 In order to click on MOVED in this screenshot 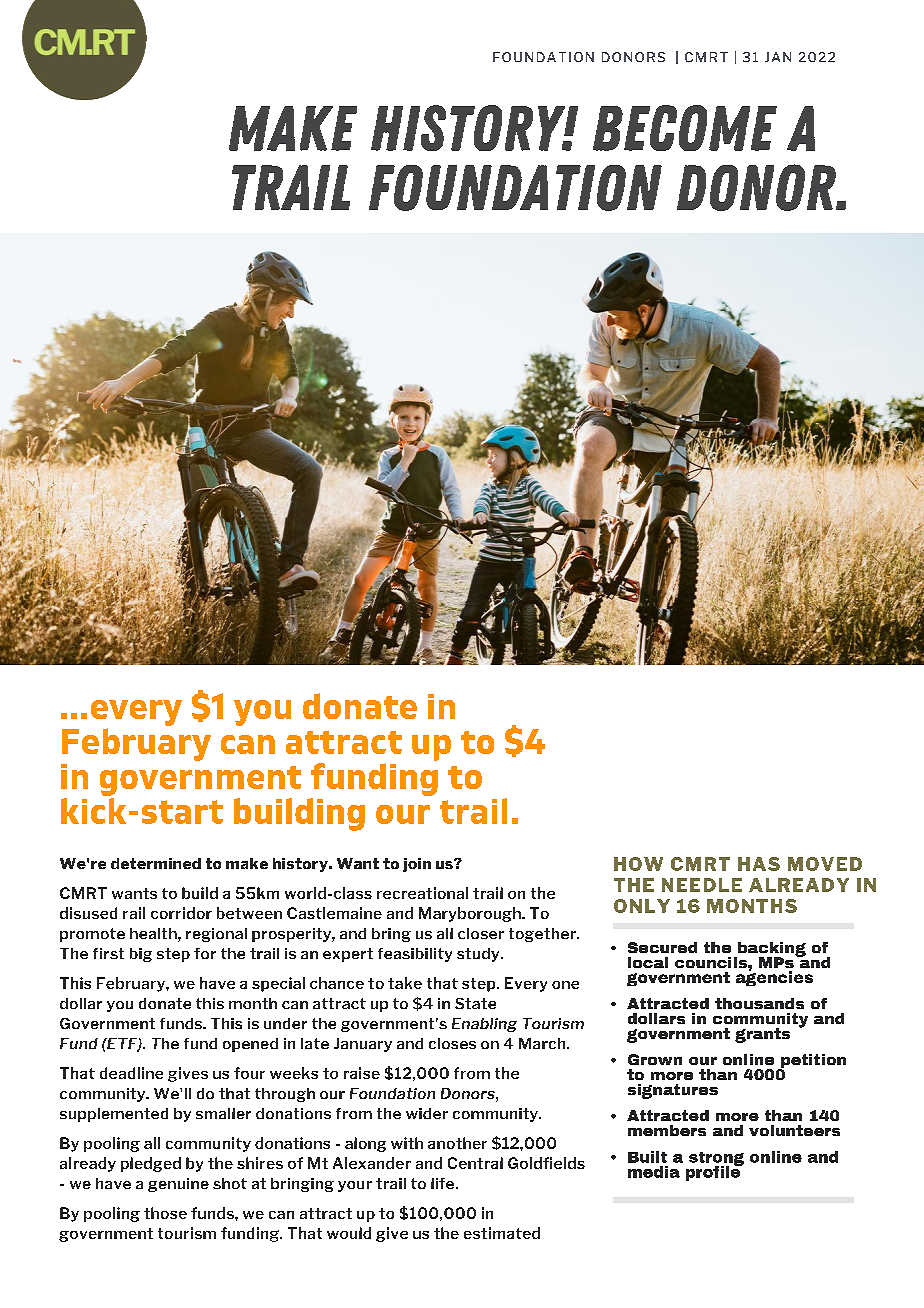, I will do `click(825, 864)`.
